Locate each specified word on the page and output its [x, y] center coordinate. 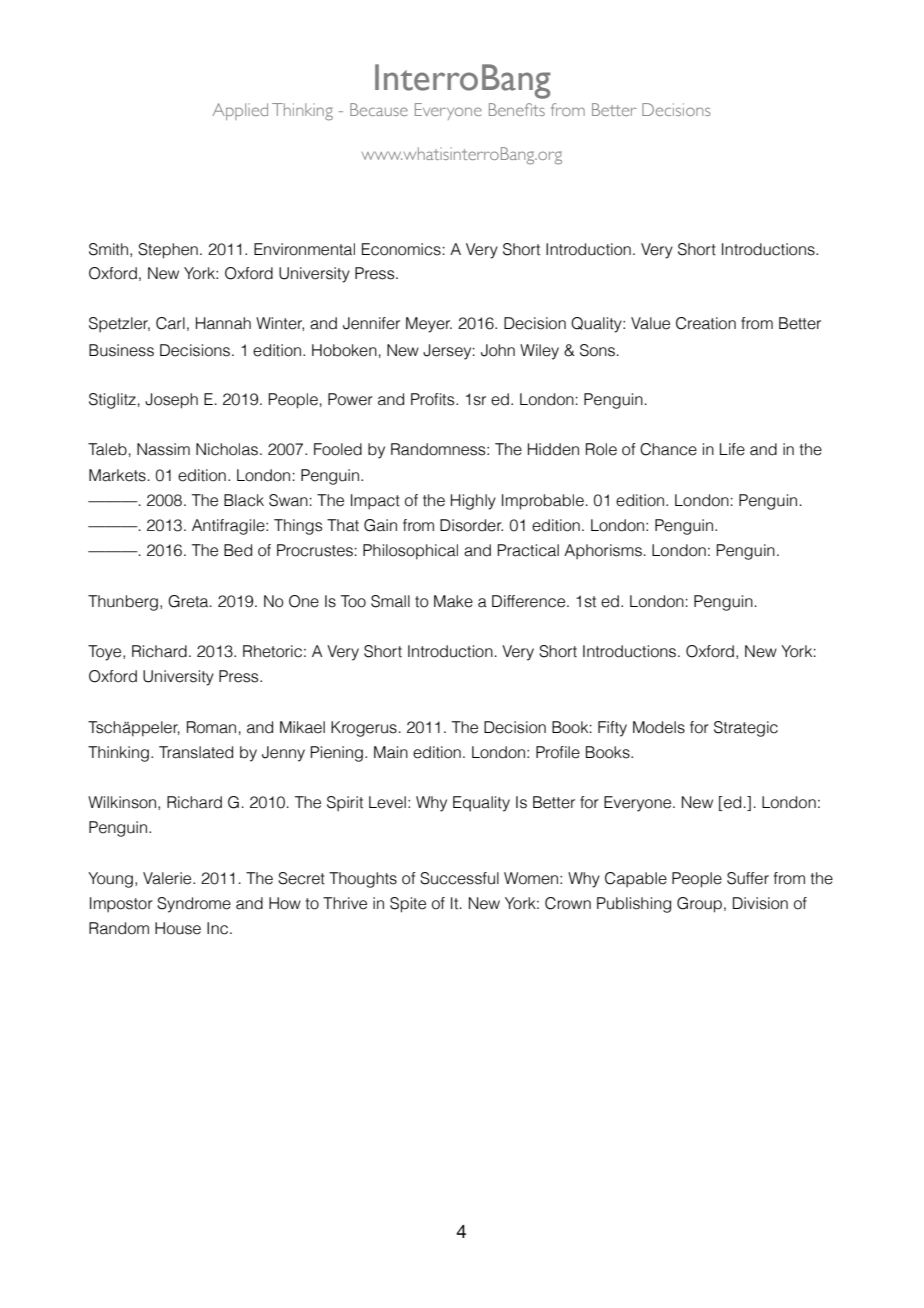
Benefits [517, 109]
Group [699, 905]
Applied [240, 111]
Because [379, 109]
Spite [408, 905]
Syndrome [194, 905]
